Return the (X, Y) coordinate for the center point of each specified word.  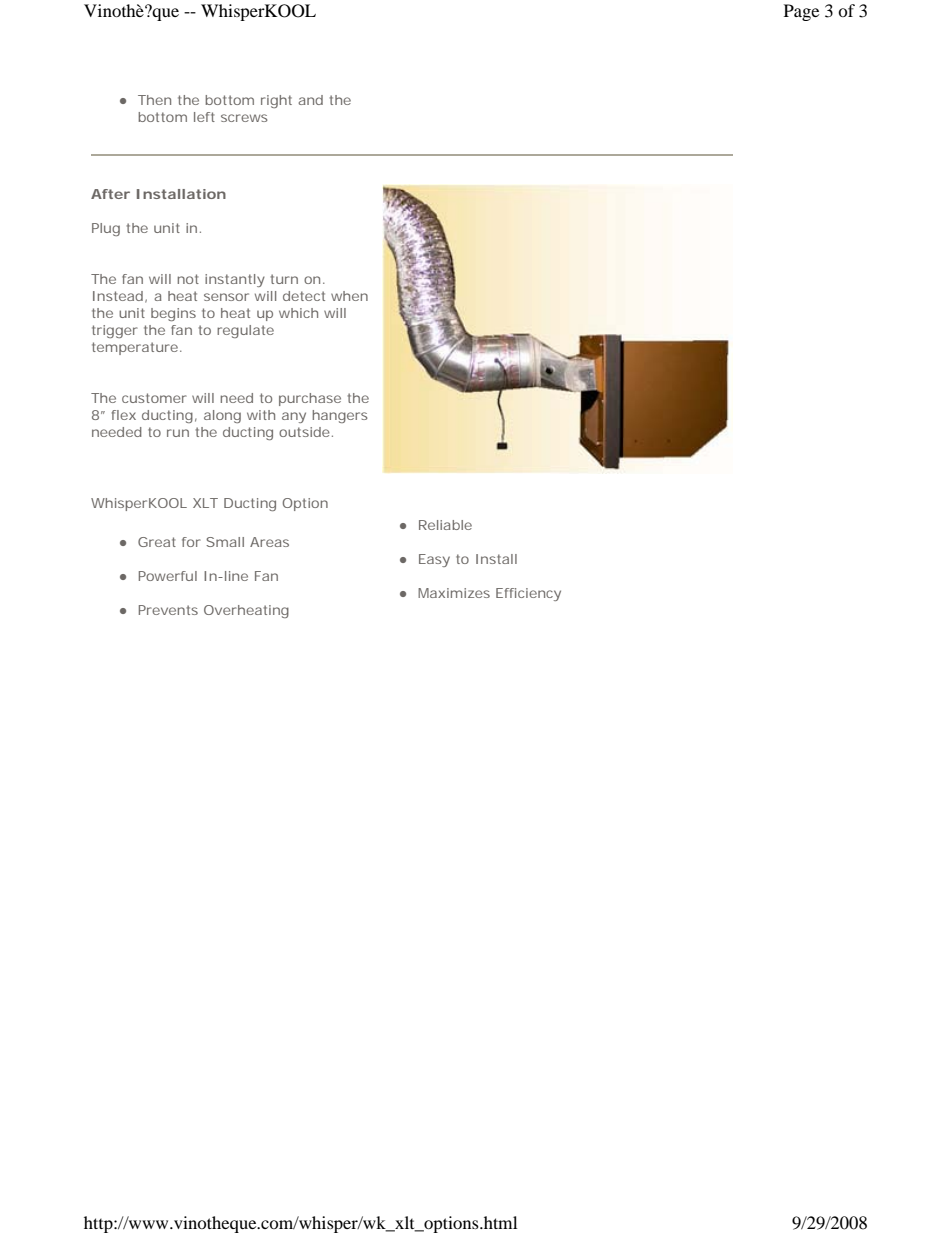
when (349, 296)
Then (154, 100)
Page (801, 12)
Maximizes (454, 593)
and (310, 100)
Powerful (168, 576)
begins (173, 314)
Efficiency (528, 594)
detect (304, 296)
